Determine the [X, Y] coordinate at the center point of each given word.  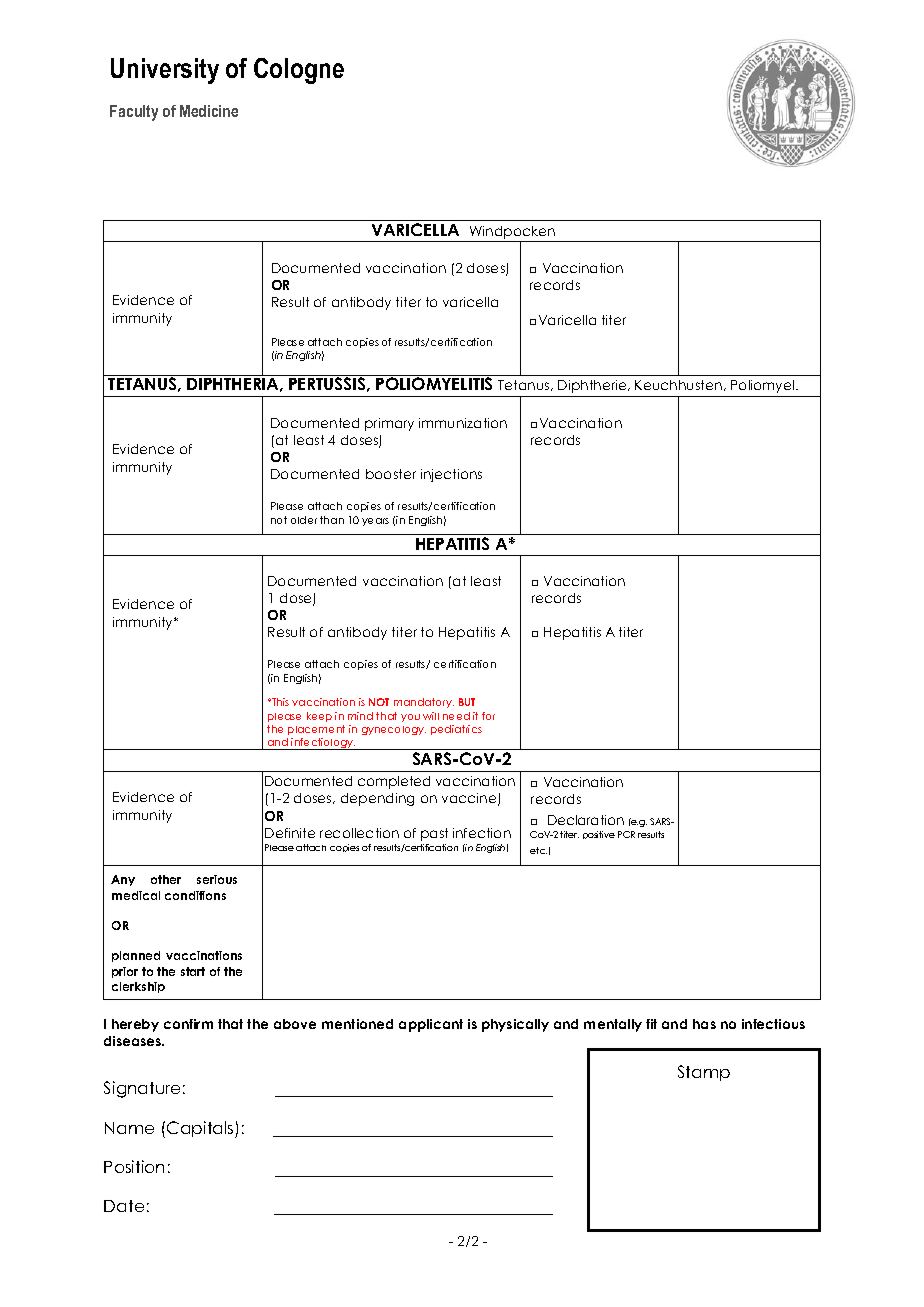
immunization [463, 423]
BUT [467, 702]
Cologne [299, 71]
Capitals [201, 1129]
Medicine [209, 111]
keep [319, 717]
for [488, 716]
